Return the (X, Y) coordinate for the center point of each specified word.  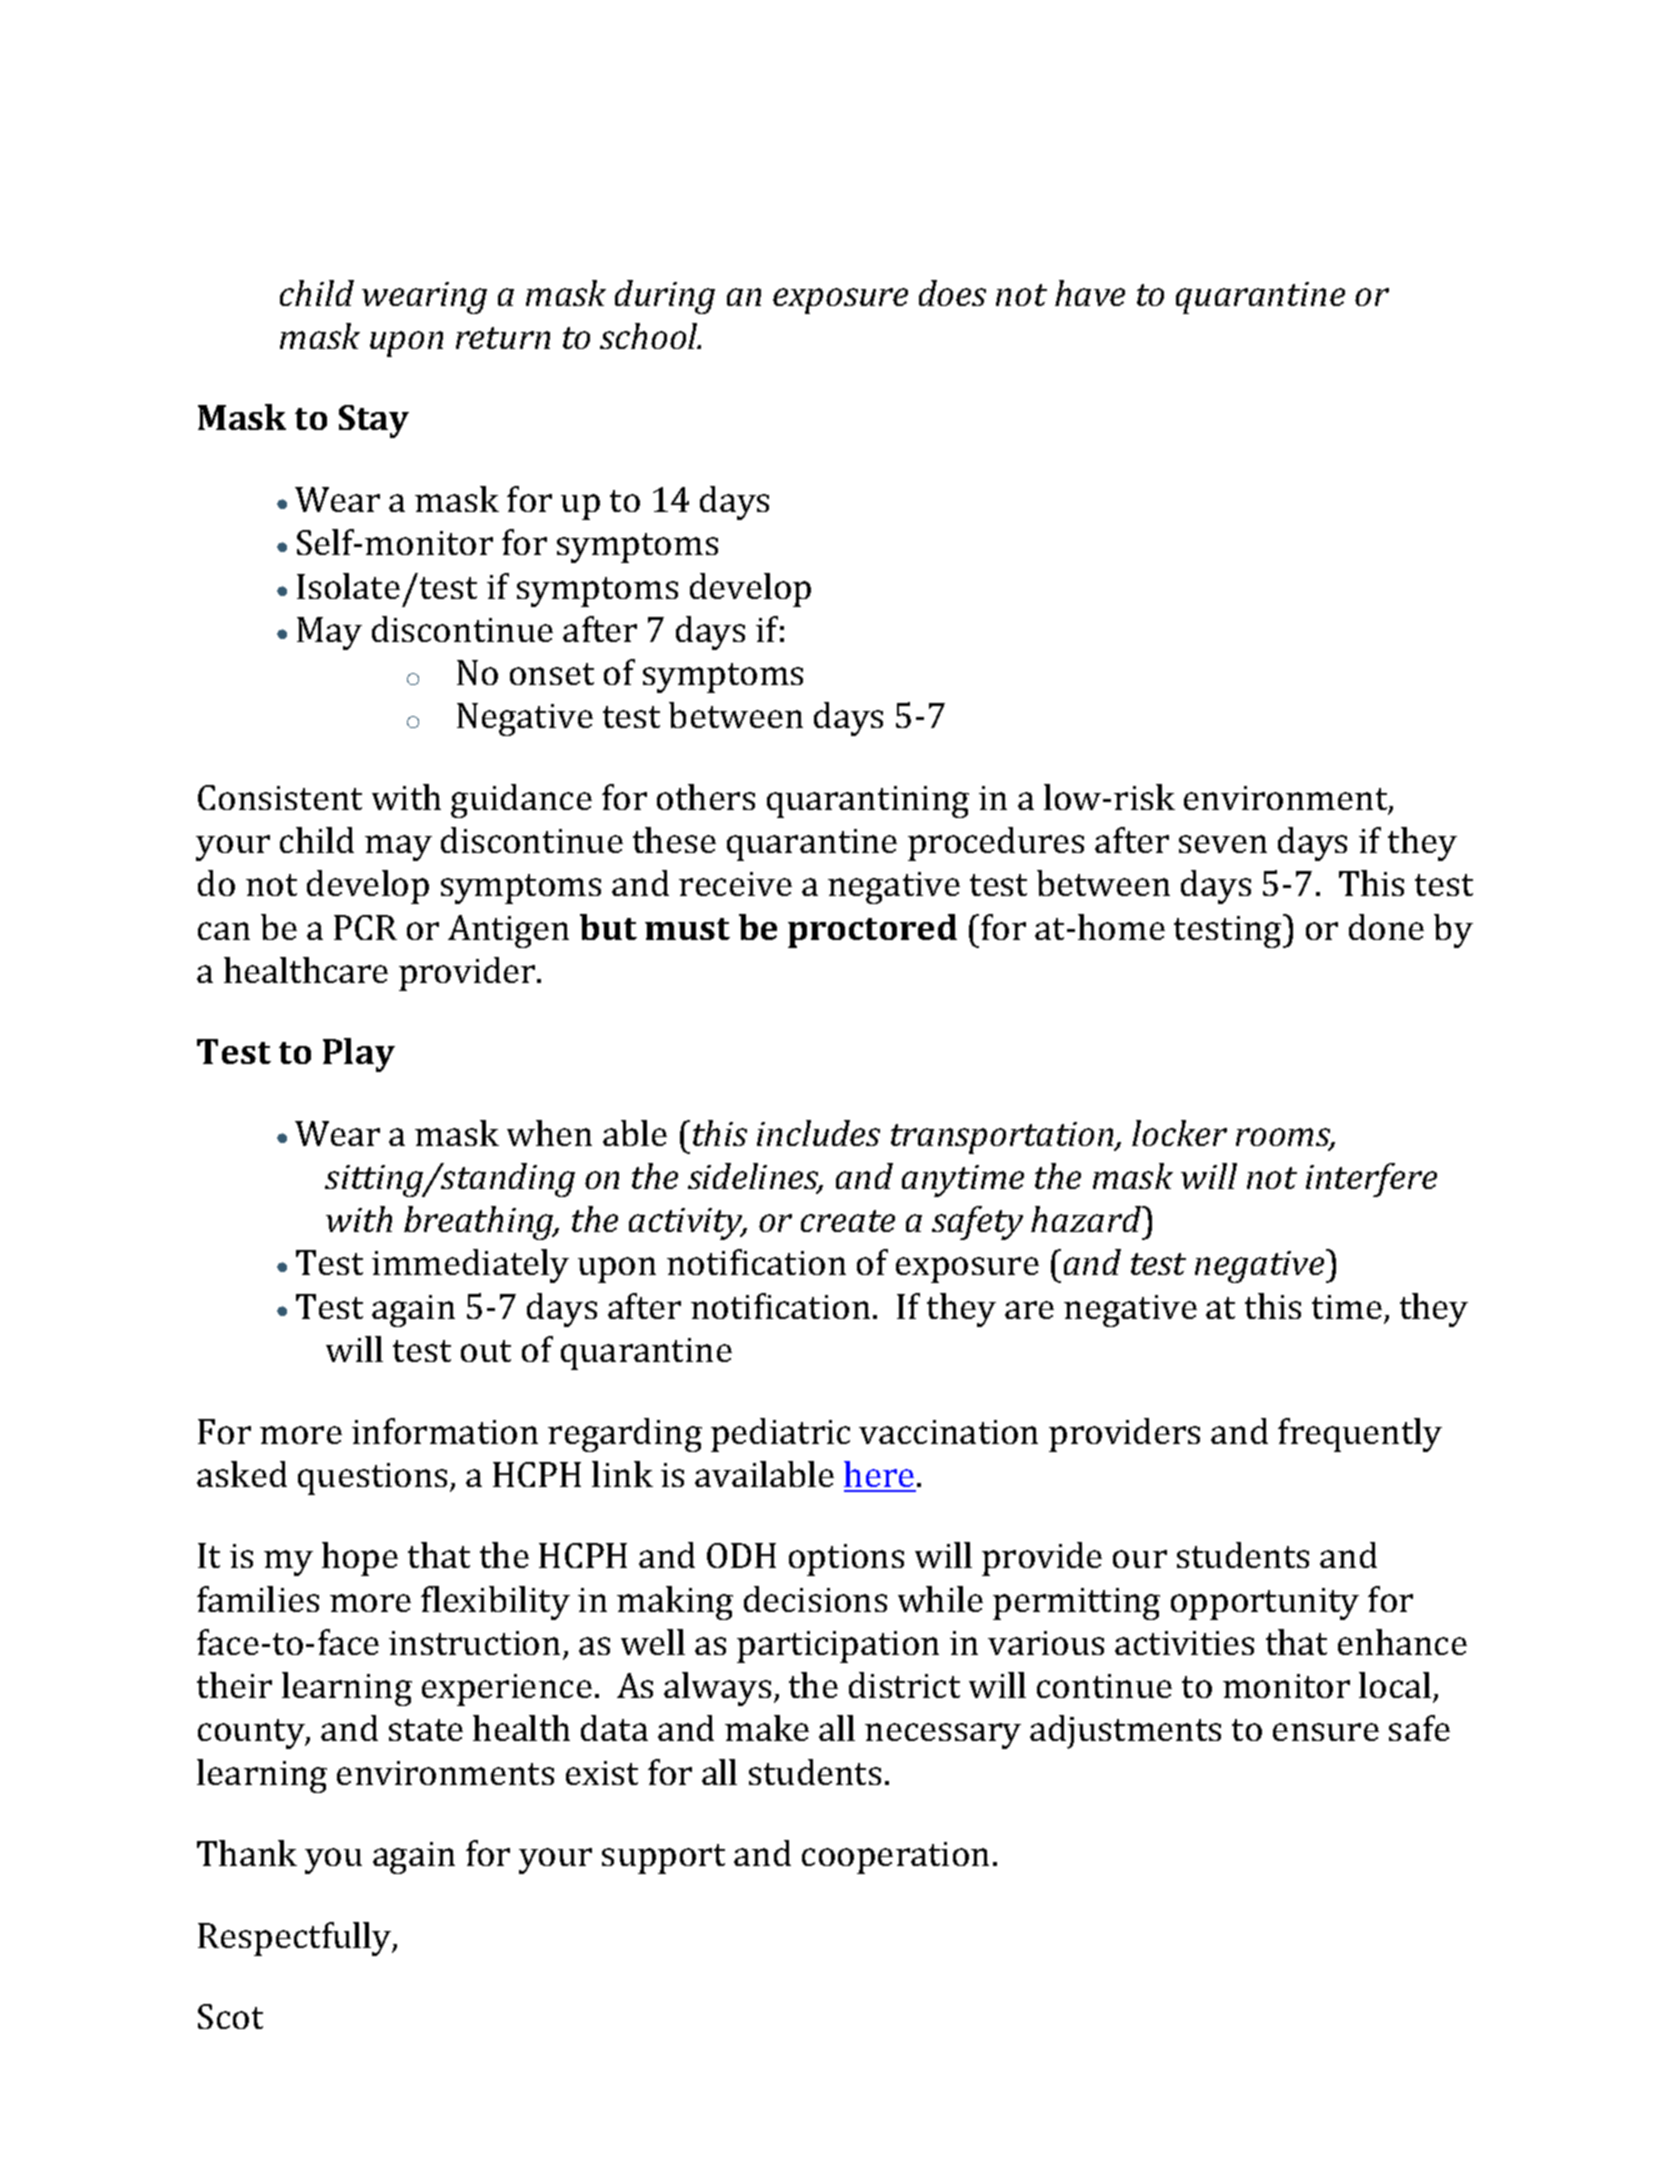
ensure (1326, 1732)
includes (818, 1133)
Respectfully (296, 1939)
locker (1179, 1133)
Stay (374, 421)
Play (359, 1055)
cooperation (895, 1858)
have (1090, 293)
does (952, 293)
